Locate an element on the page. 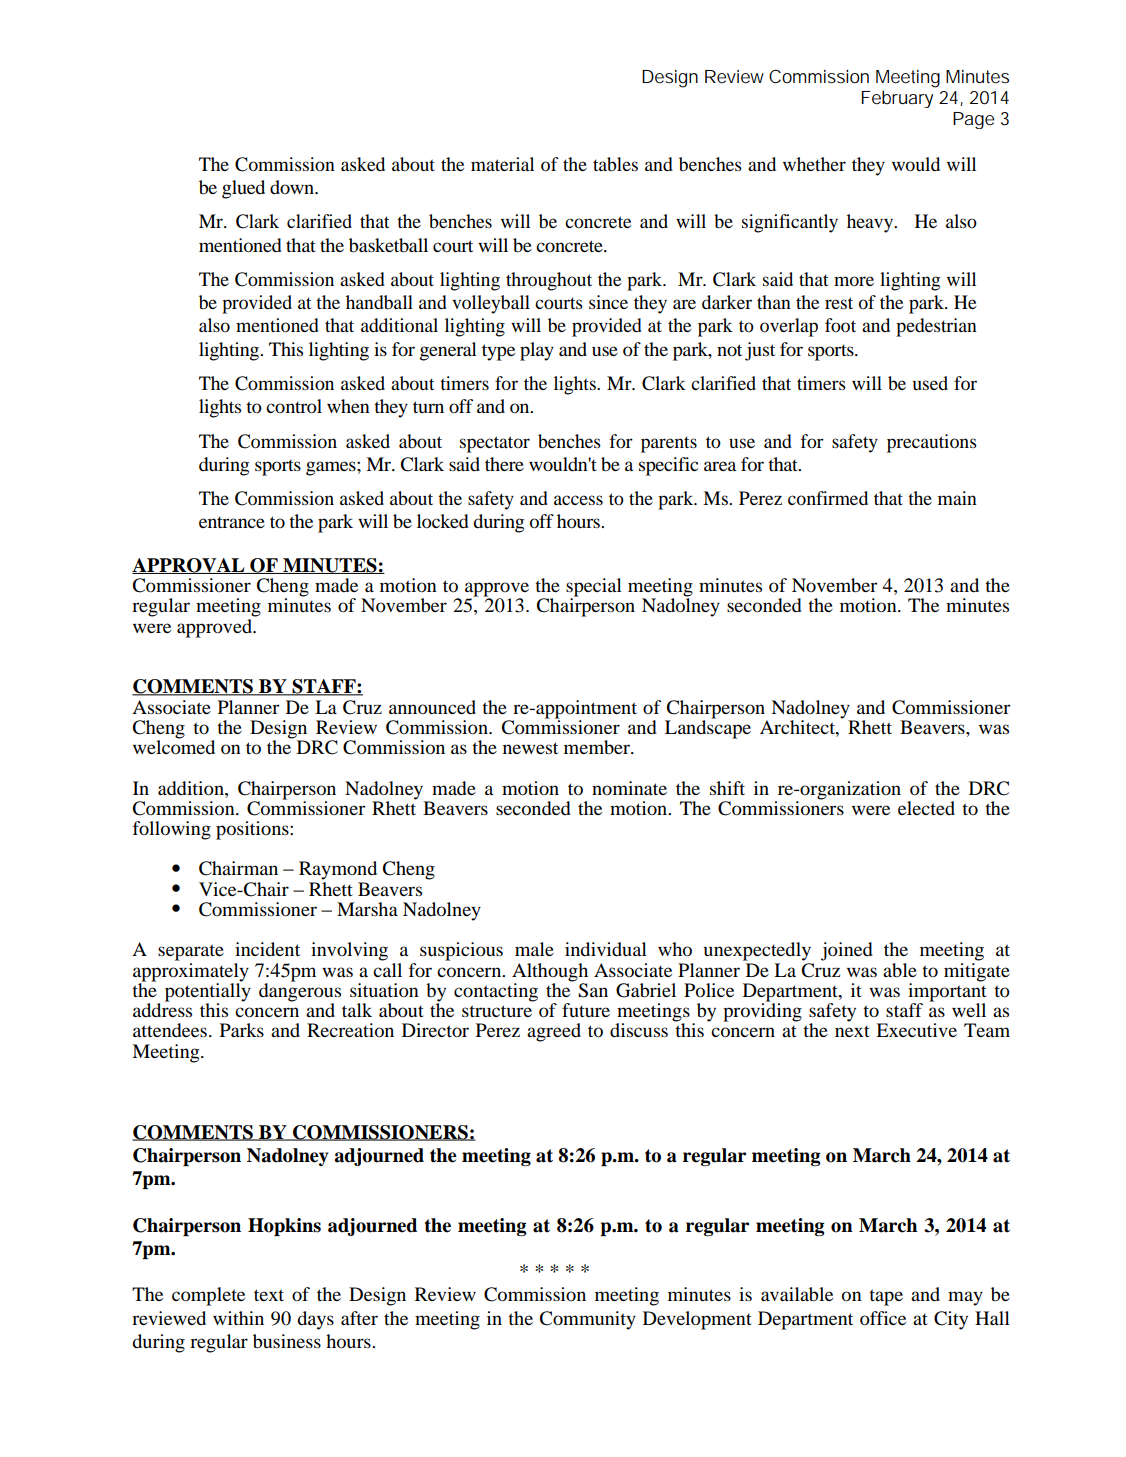 The height and width of the page is (1457, 1126). control is located at coordinates (294, 406).
